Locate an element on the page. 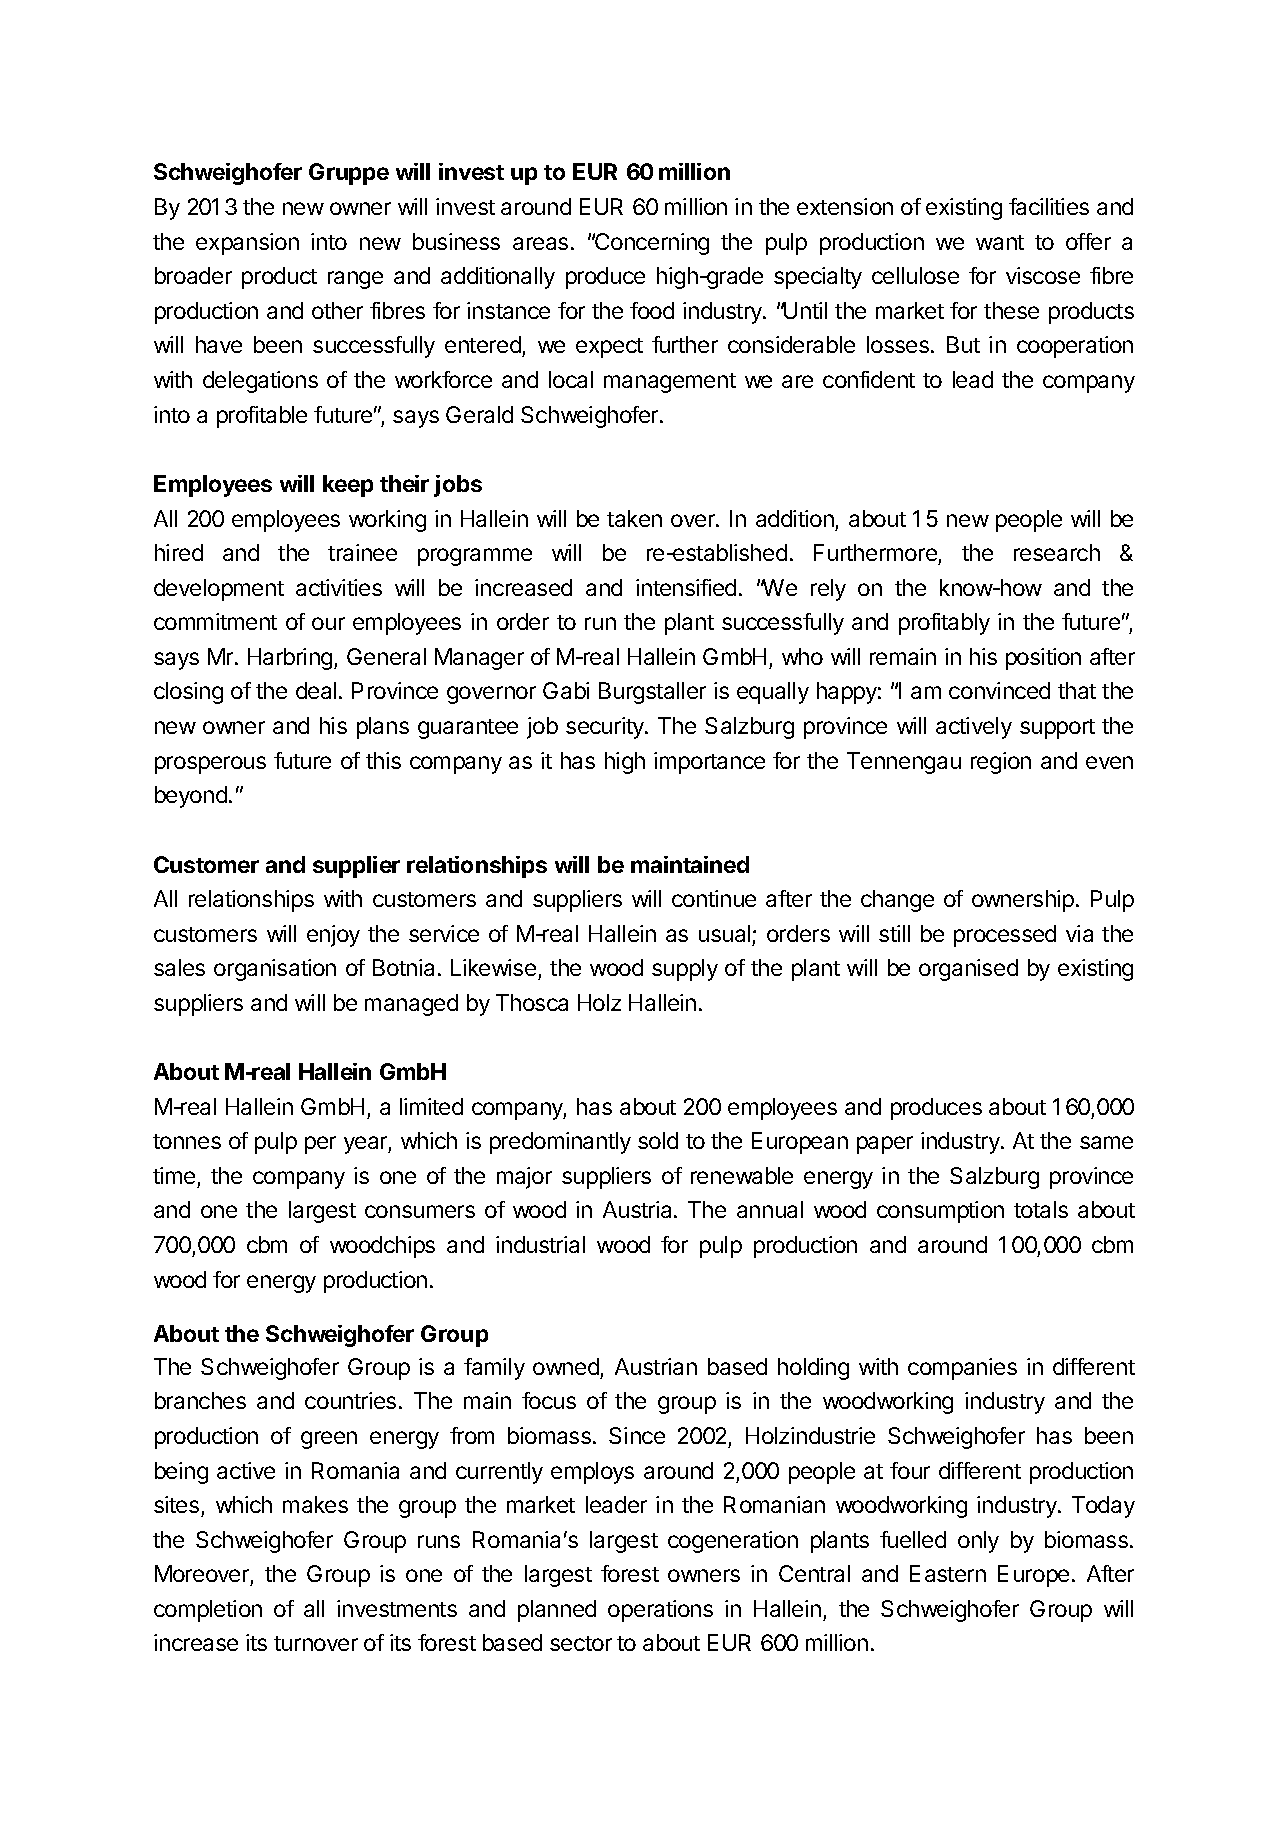 The height and width of the document is (1821, 1287). want is located at coordinates (1000, 242).
